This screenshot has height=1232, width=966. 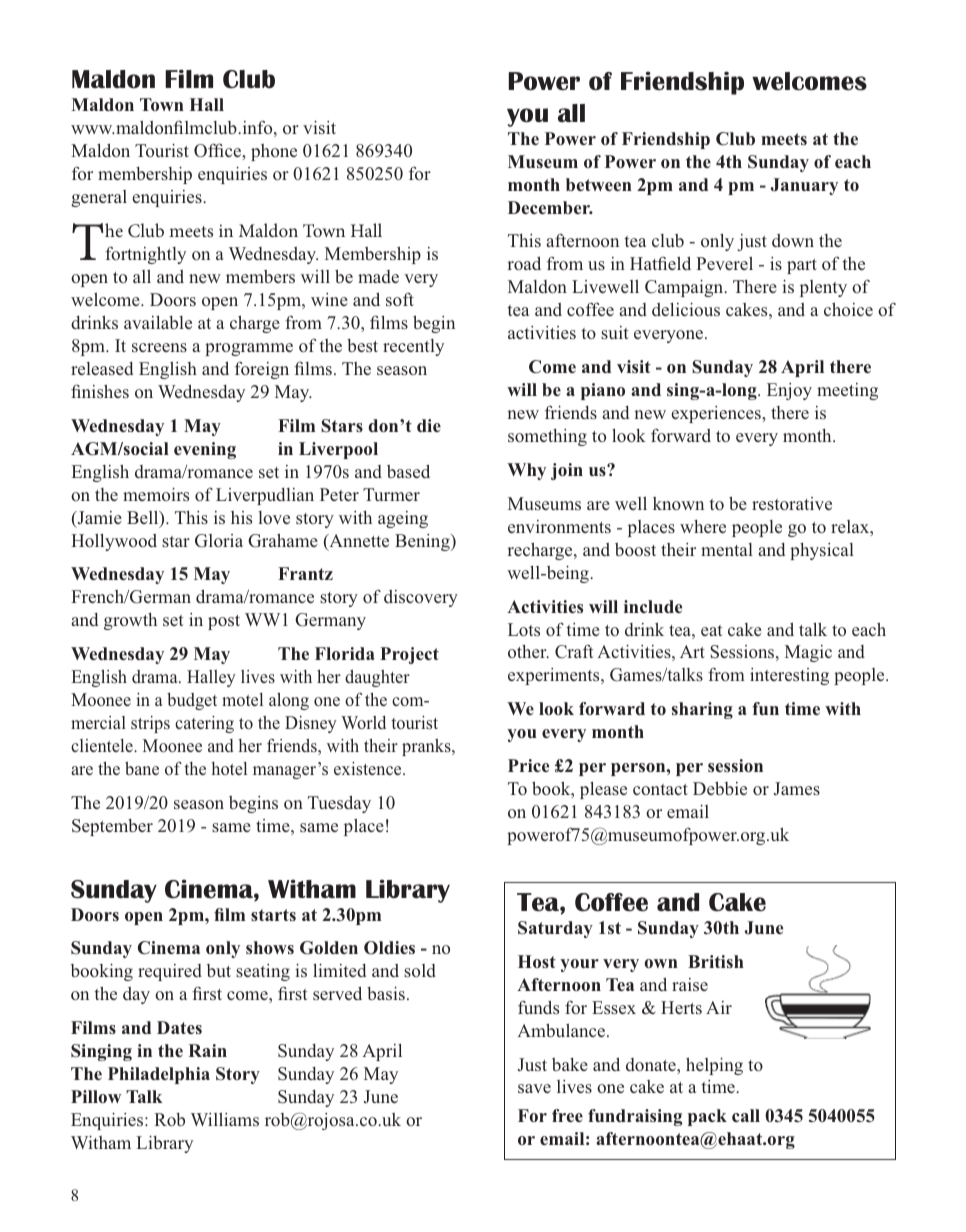 I want to click on general, so click(x=99, y=198).
